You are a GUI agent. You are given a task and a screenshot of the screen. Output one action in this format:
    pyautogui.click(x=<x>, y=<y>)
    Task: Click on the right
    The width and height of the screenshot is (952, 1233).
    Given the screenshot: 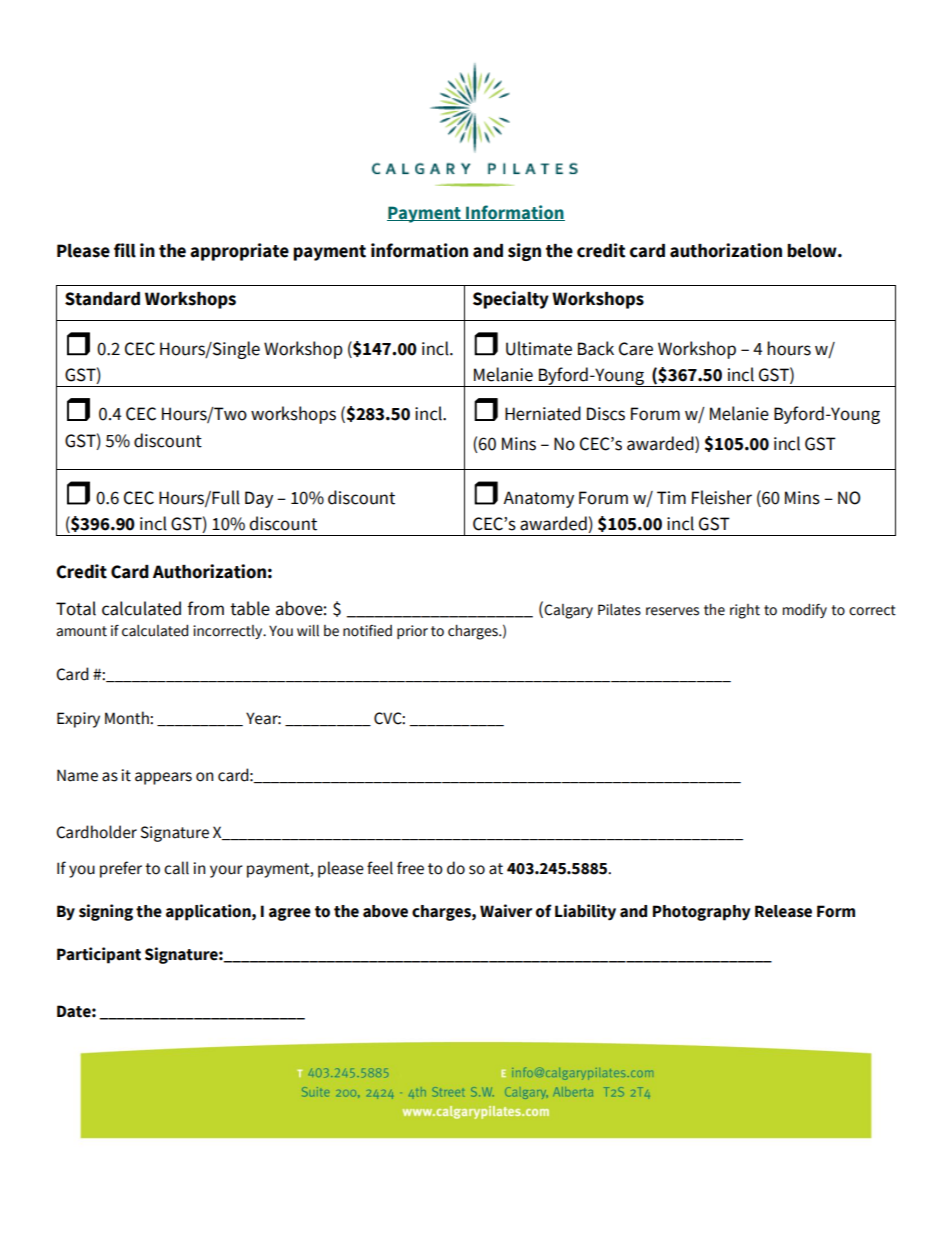 What is the action you would take?
    pyautogui.click(x=745, y=611)
